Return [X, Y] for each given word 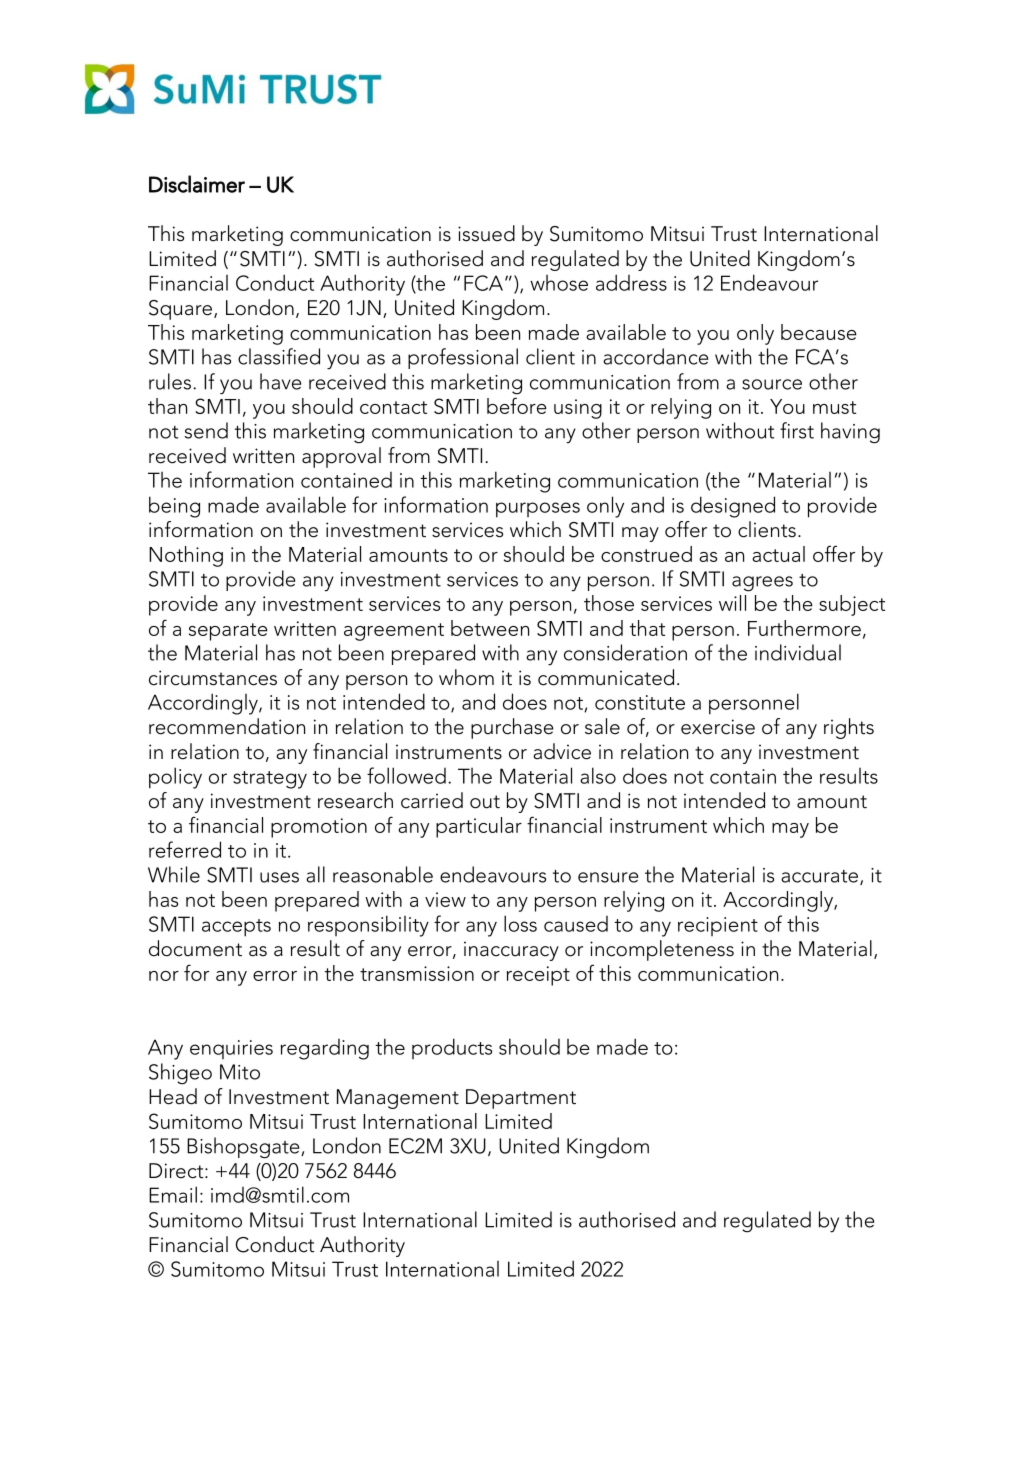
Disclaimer [197, 184]
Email [173, 1194]
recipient [718, 926]
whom [466, 677]
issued [486, 233]
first [797, 430]
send [206, 430]
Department [521, 1099]
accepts [236, 928]
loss [520, 923]
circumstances [213, 678]
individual [798, 652]
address [631, 282]
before [517, 405]
